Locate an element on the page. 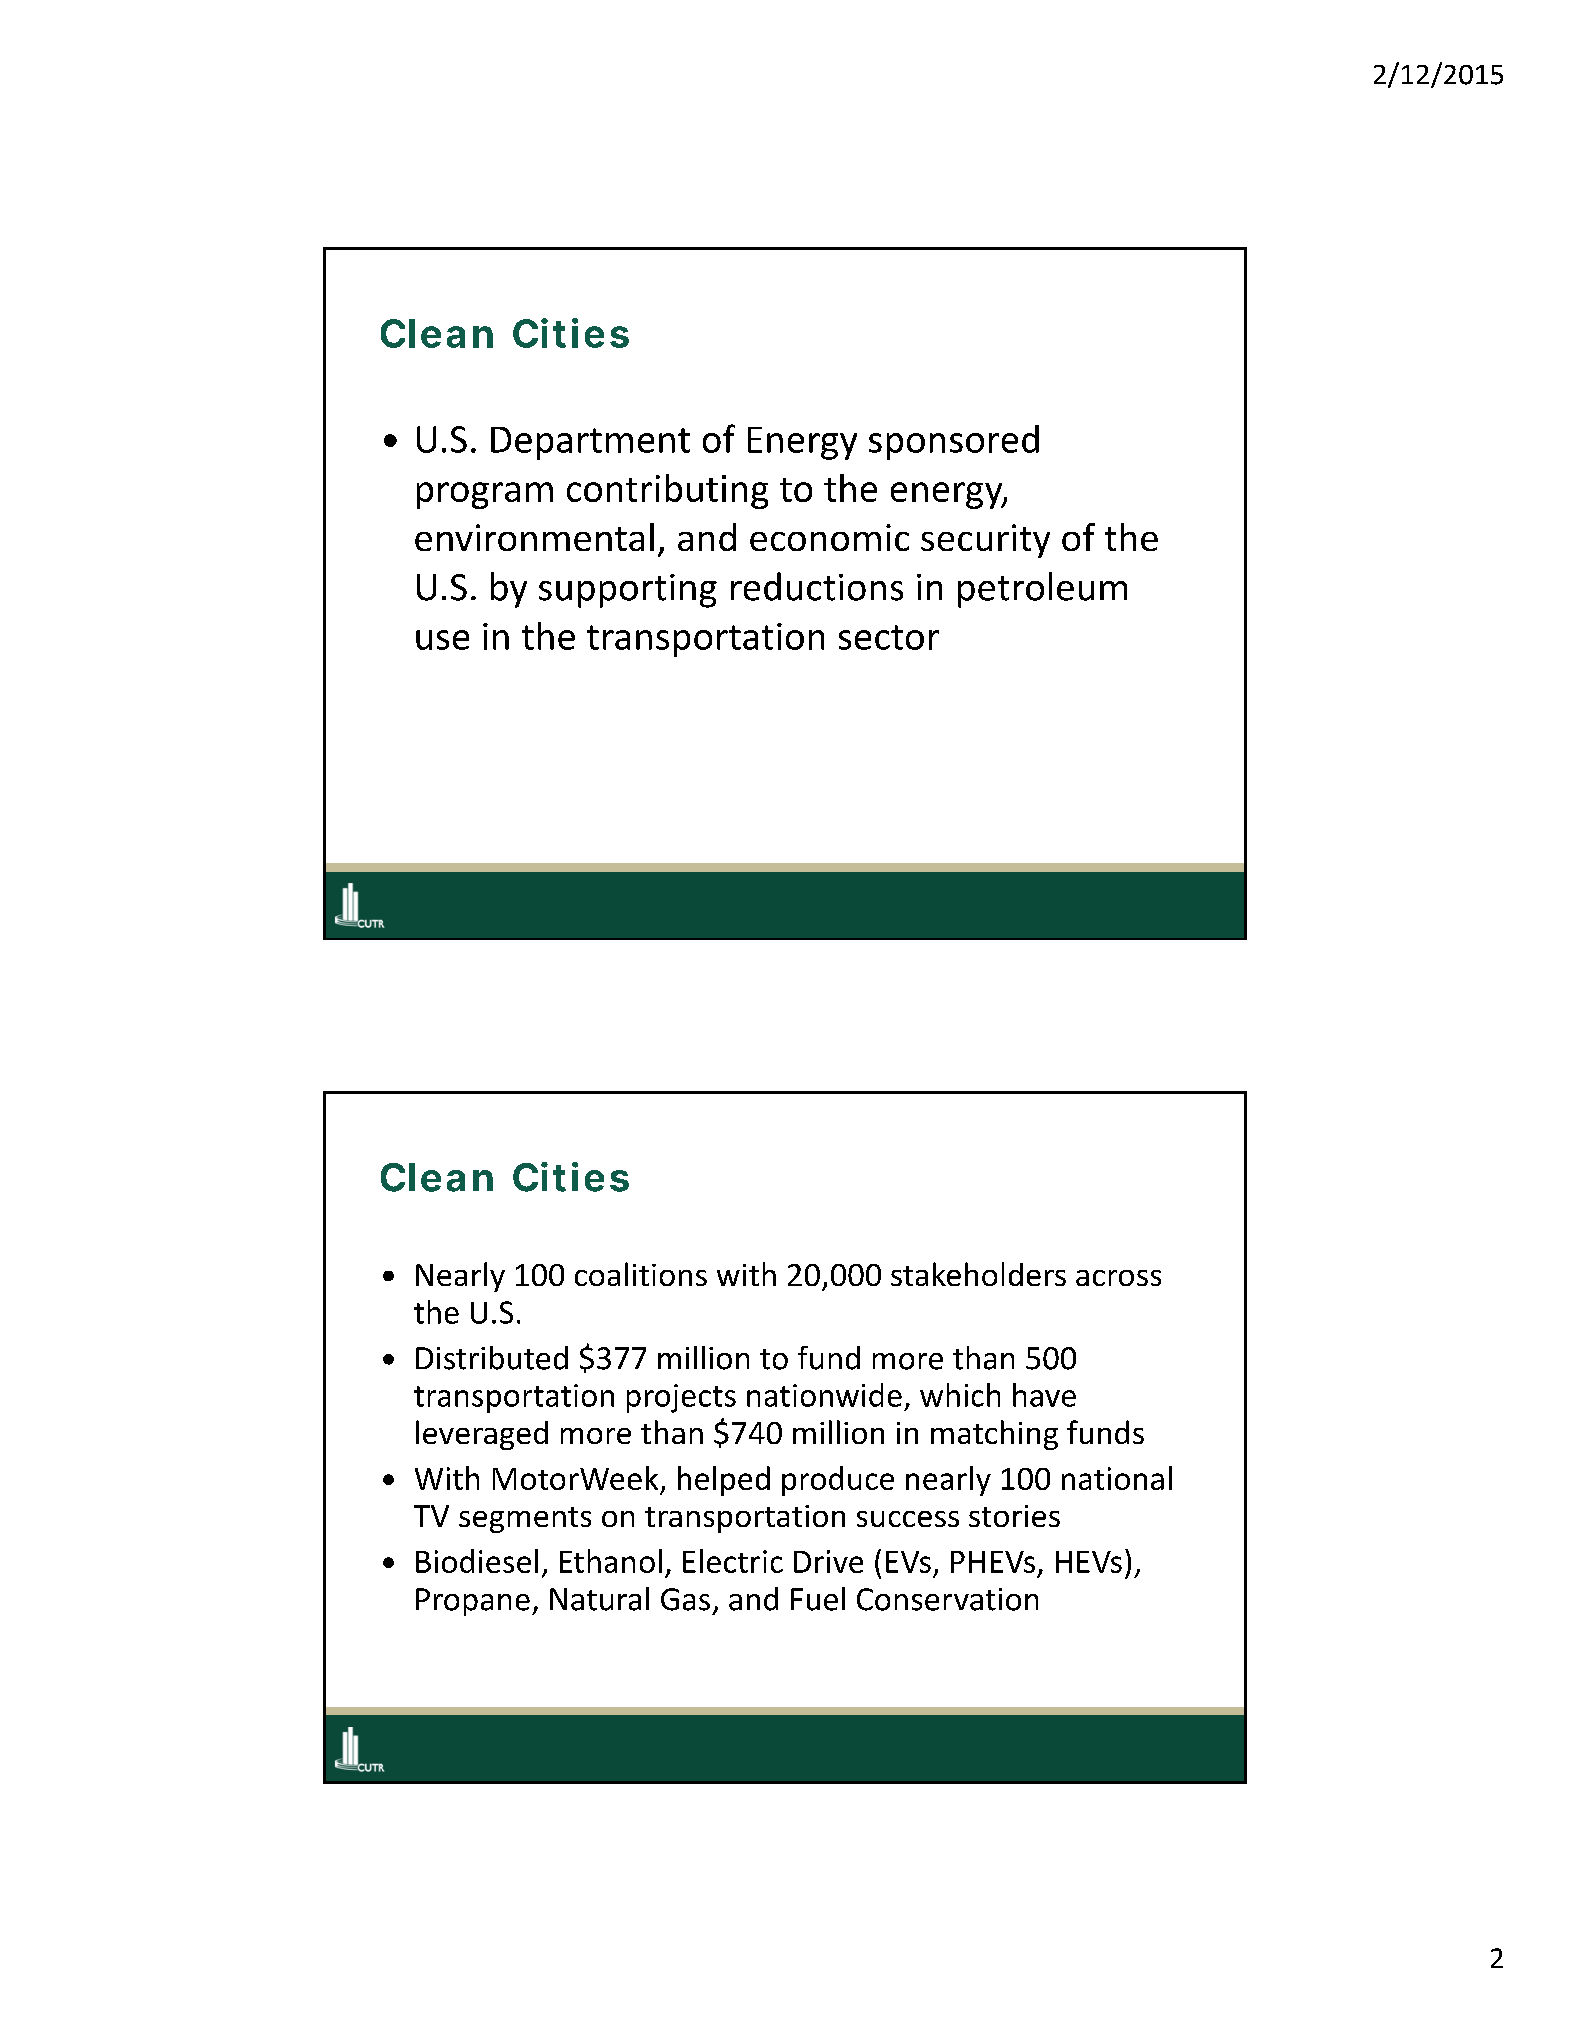  sector is located at coordinates (889, 637).
